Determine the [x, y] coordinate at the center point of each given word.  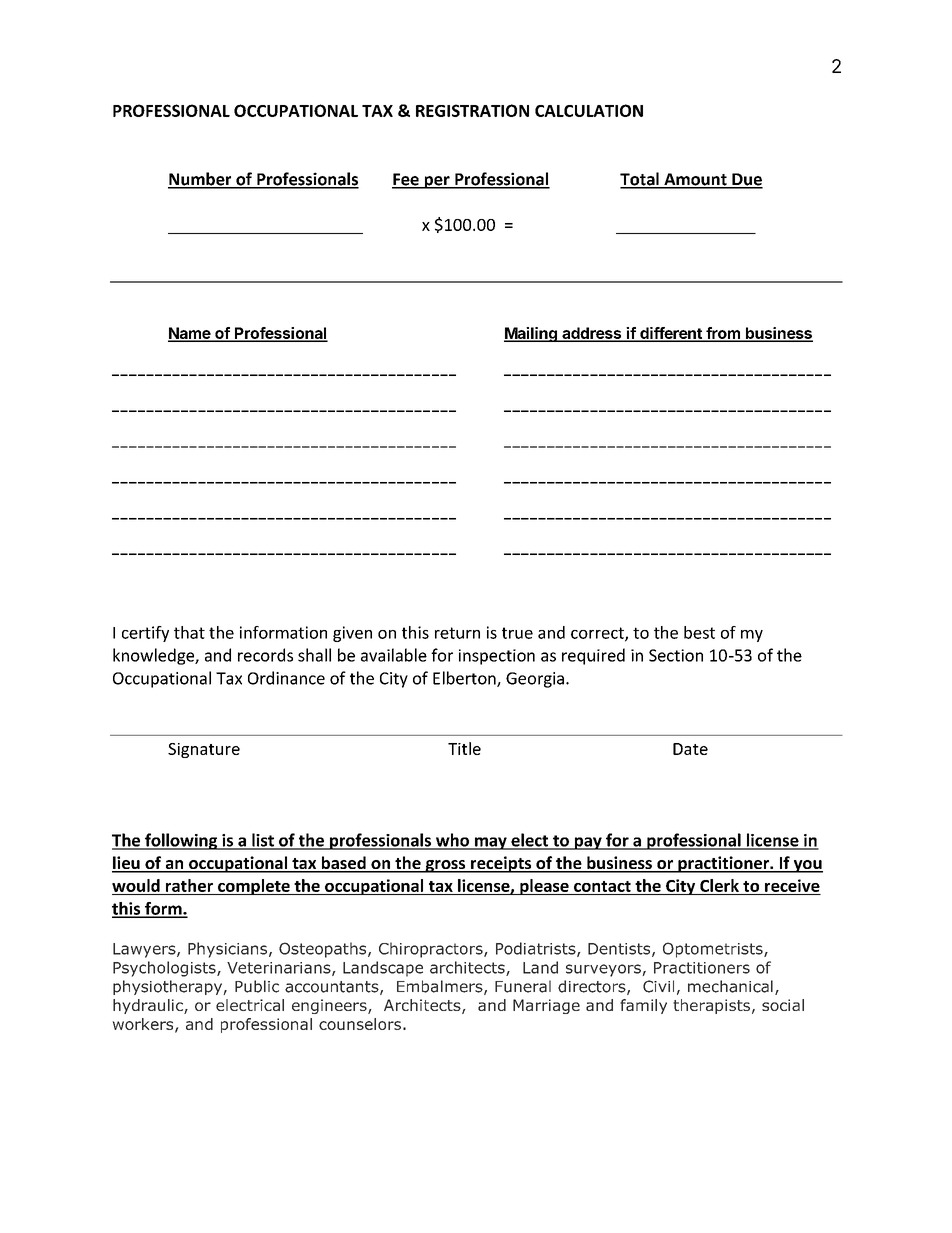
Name [190, 334]
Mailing [531, 334]
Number [201, 180]
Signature [204, 750]
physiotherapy [168, 987]
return [457, 633]
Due [746, 180]
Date [690, 749]
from [723, 334]
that [189, 632]
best [699, 632]
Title [464, 748]
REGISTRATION [472, 110]
